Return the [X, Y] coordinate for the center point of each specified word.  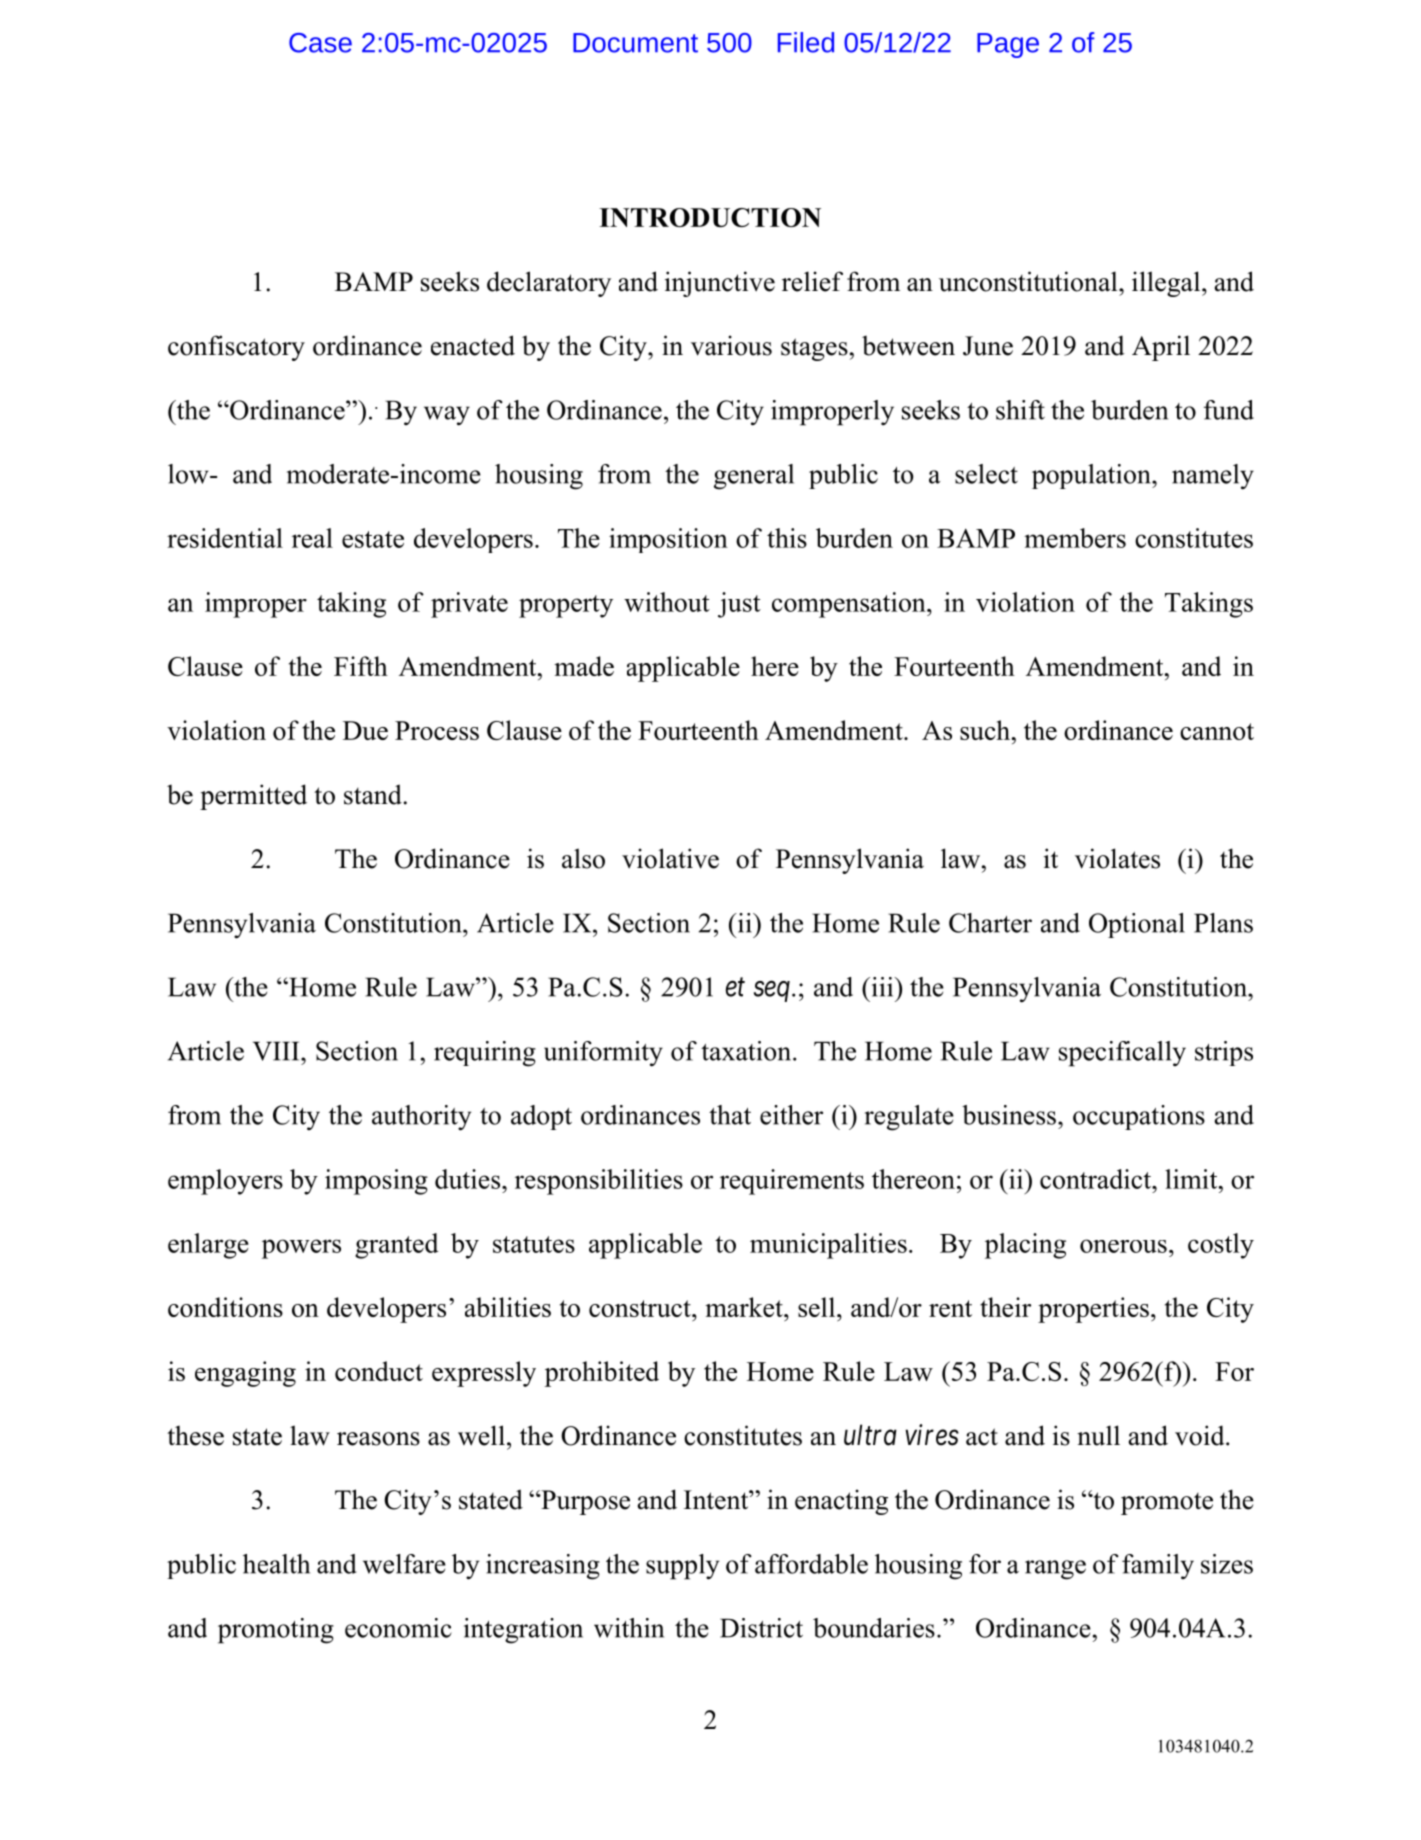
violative [670, 858]
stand [373, 794]
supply [682, 1567]
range [1055, 1570]
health [276, 1564]
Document [635, 43]
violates [1117, 858]
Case [320, 43]
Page [1008, 45]
